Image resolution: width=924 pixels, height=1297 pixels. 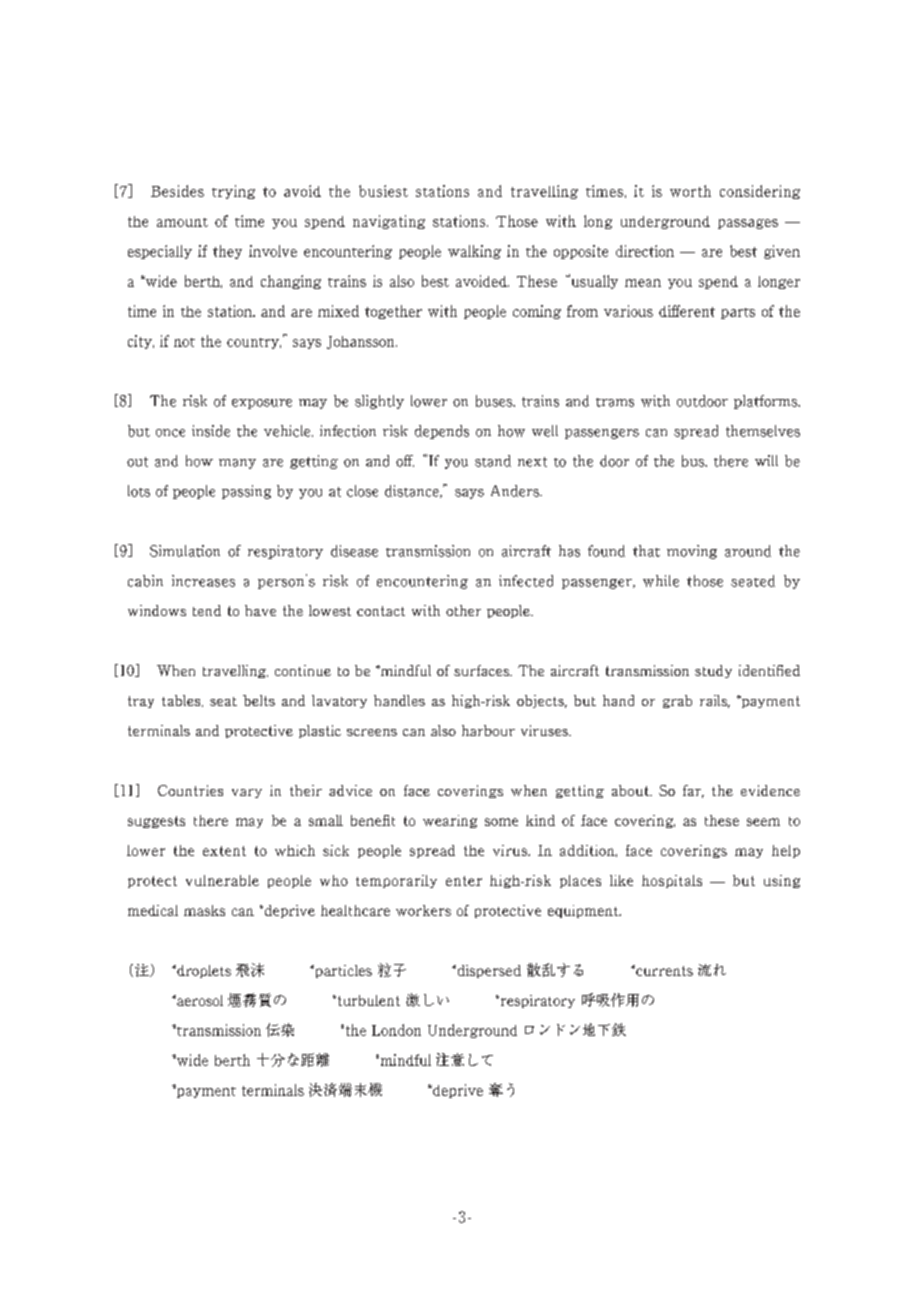 What do you see at coordinates (488, 971) in the screenshot?
I see `dispersed` at bounding box center [488, 971].
